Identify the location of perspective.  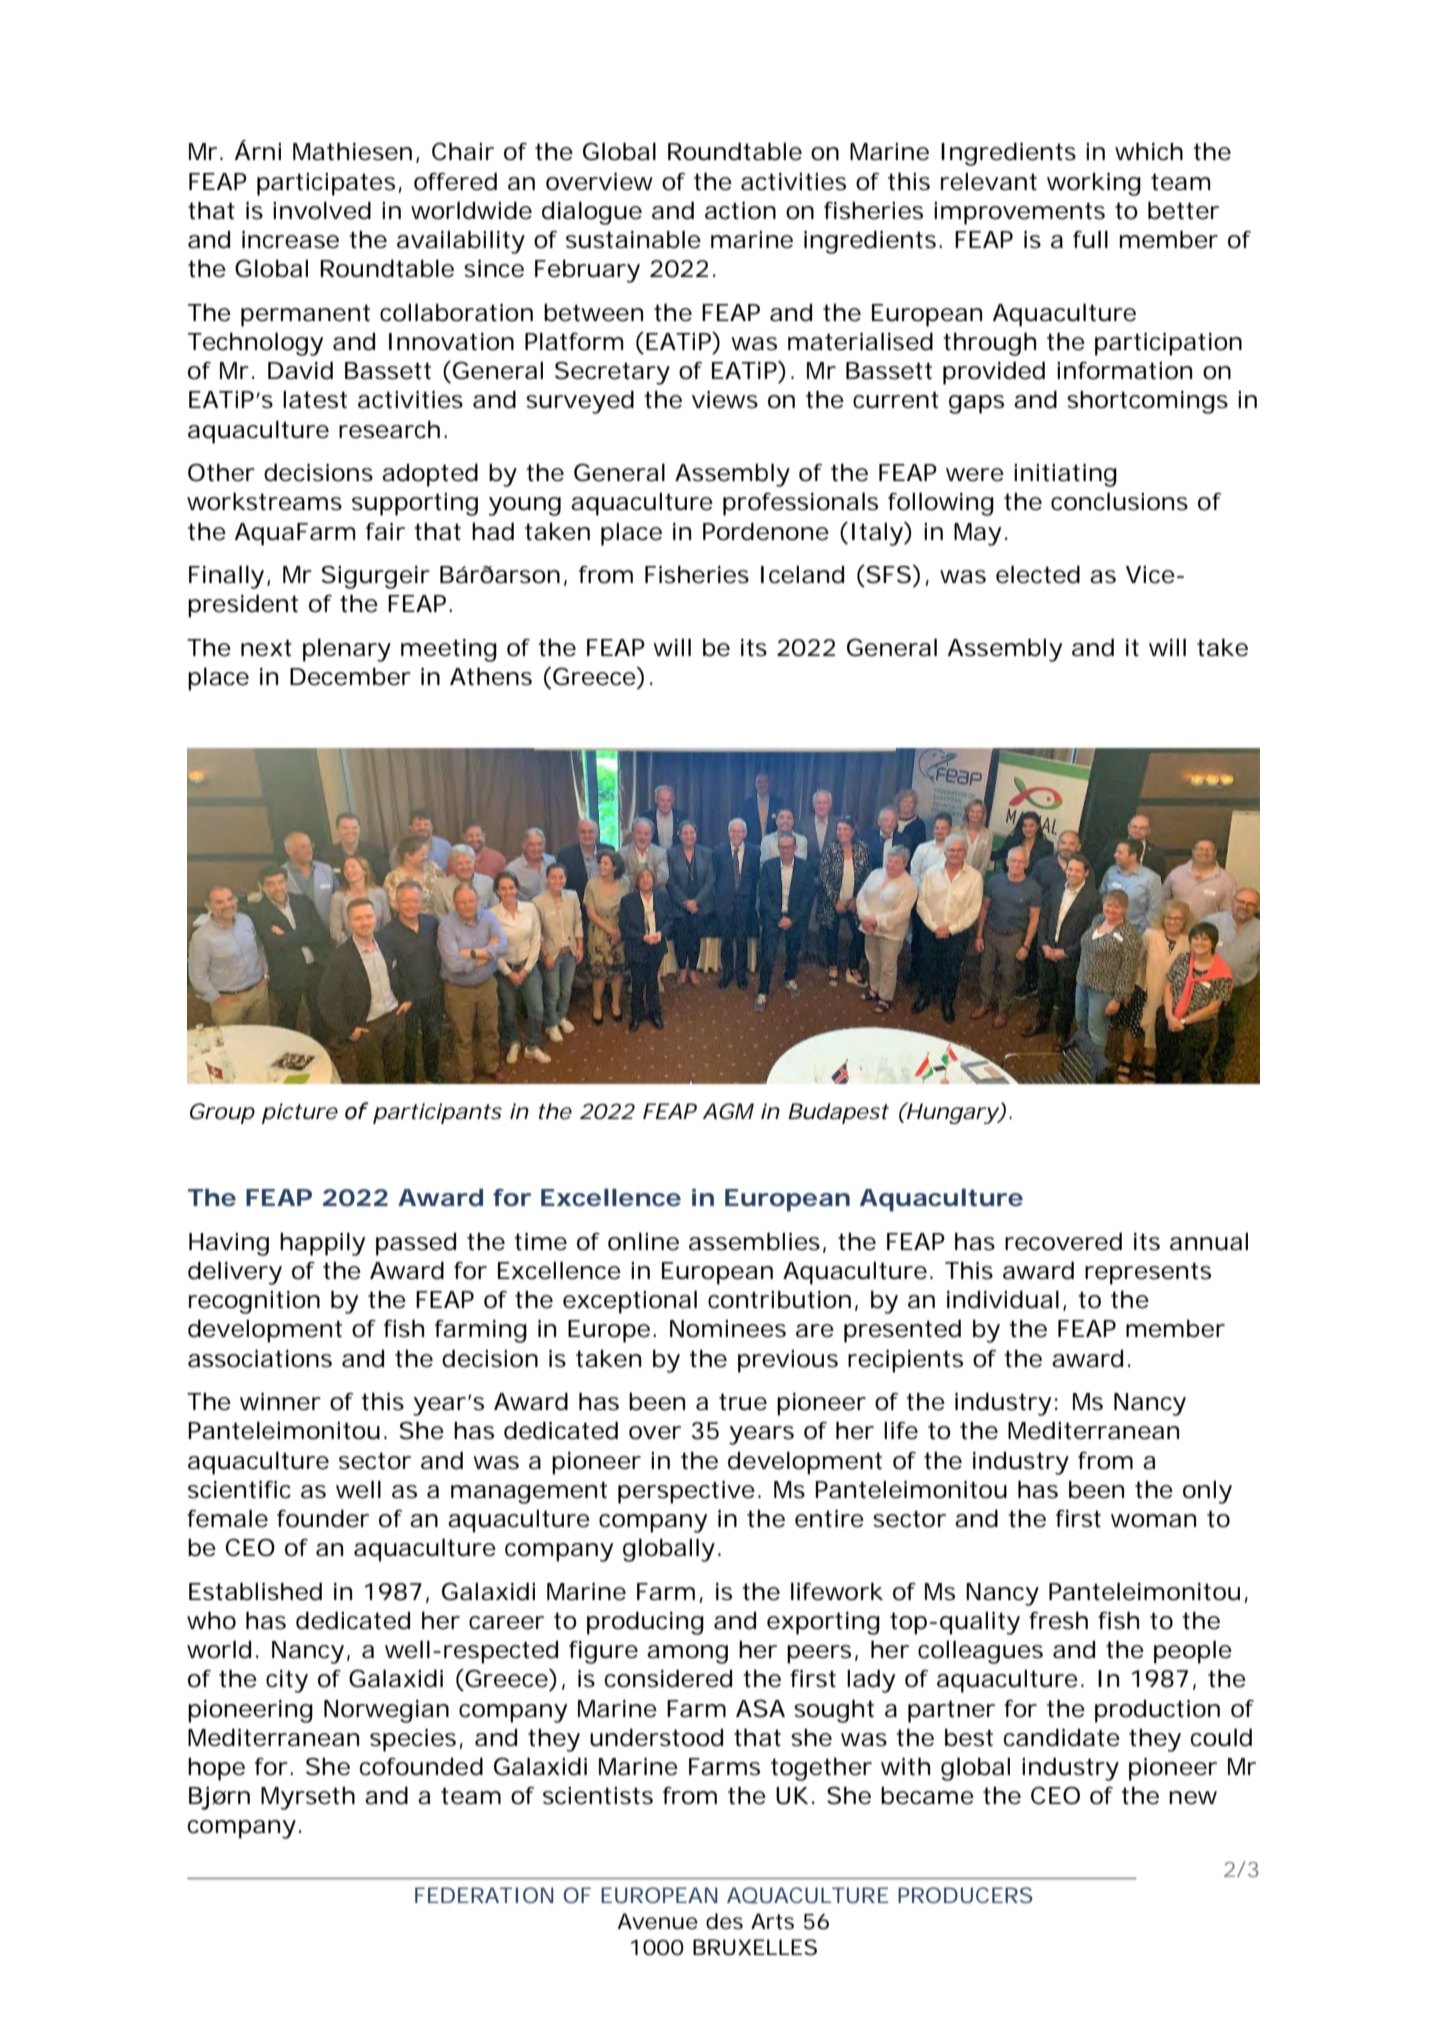
(686, 1492).
